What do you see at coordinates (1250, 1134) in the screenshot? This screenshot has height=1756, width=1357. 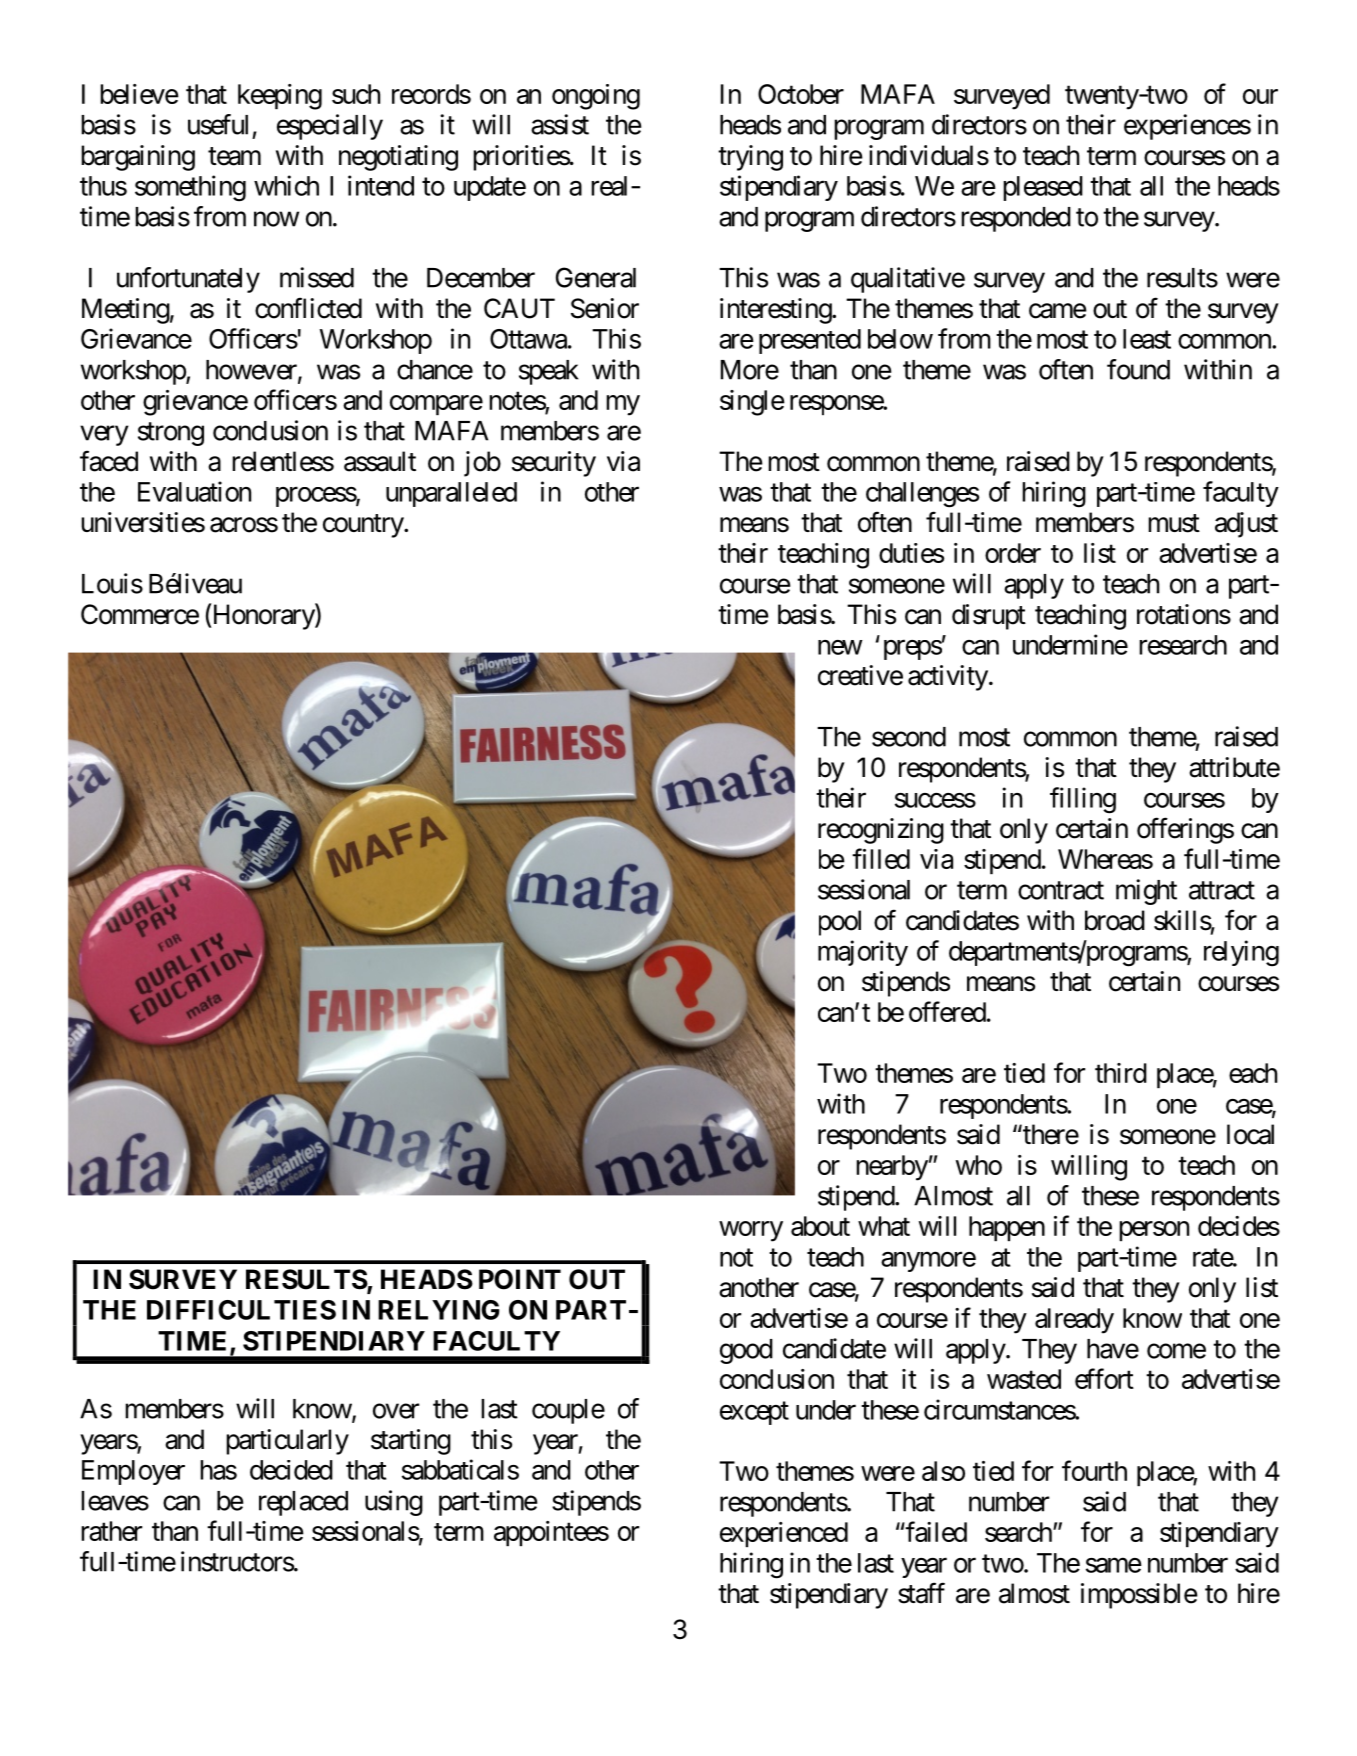 I see `local` at bounding box center [1250, 1134].
